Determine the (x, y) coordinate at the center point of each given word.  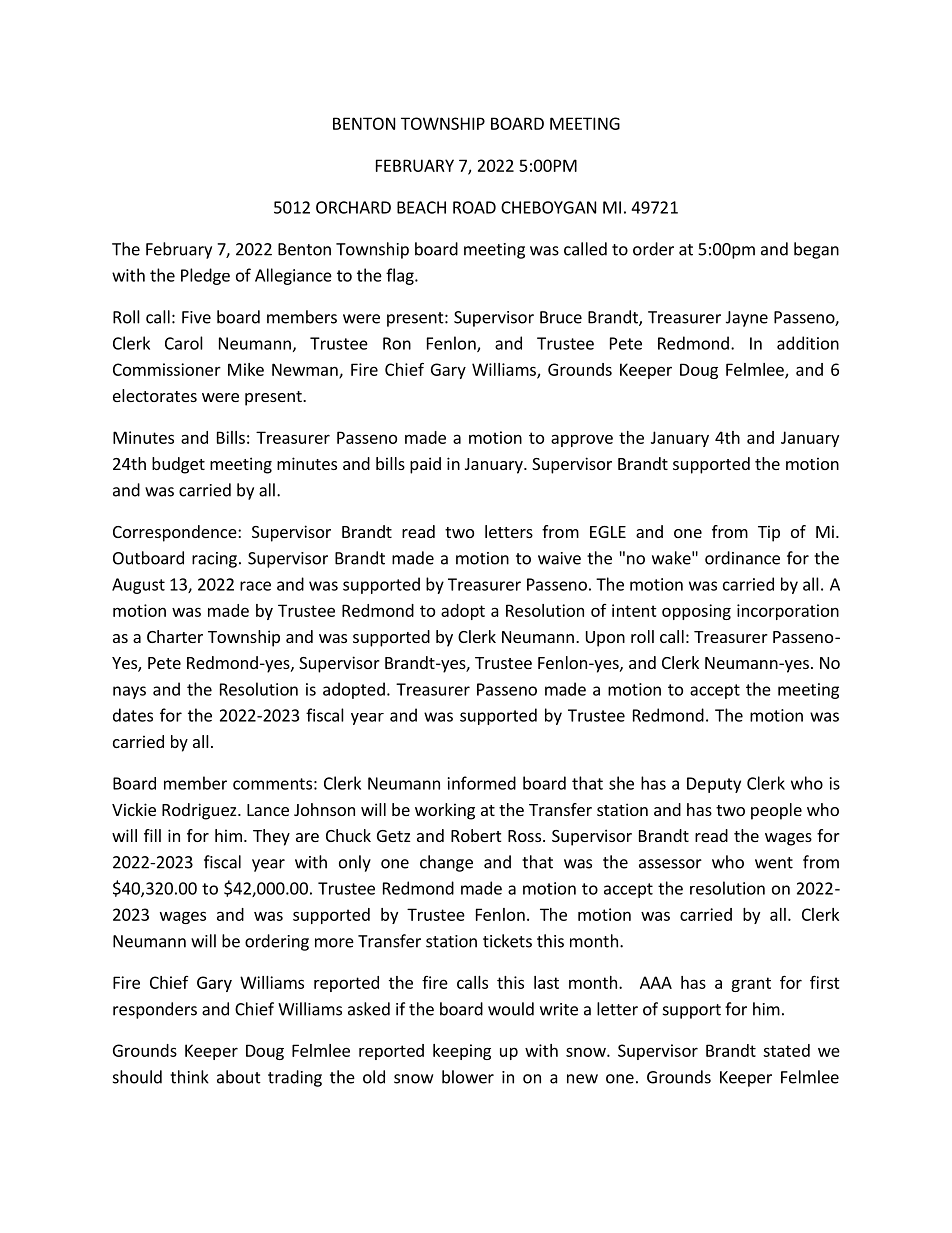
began (816, 250)
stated (786, 1050)
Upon (605, 639)
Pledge (205, 276)
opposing (696, 612)
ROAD (474, 207)
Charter (175, 636)
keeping (462, 1052)
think (189, 1077)
